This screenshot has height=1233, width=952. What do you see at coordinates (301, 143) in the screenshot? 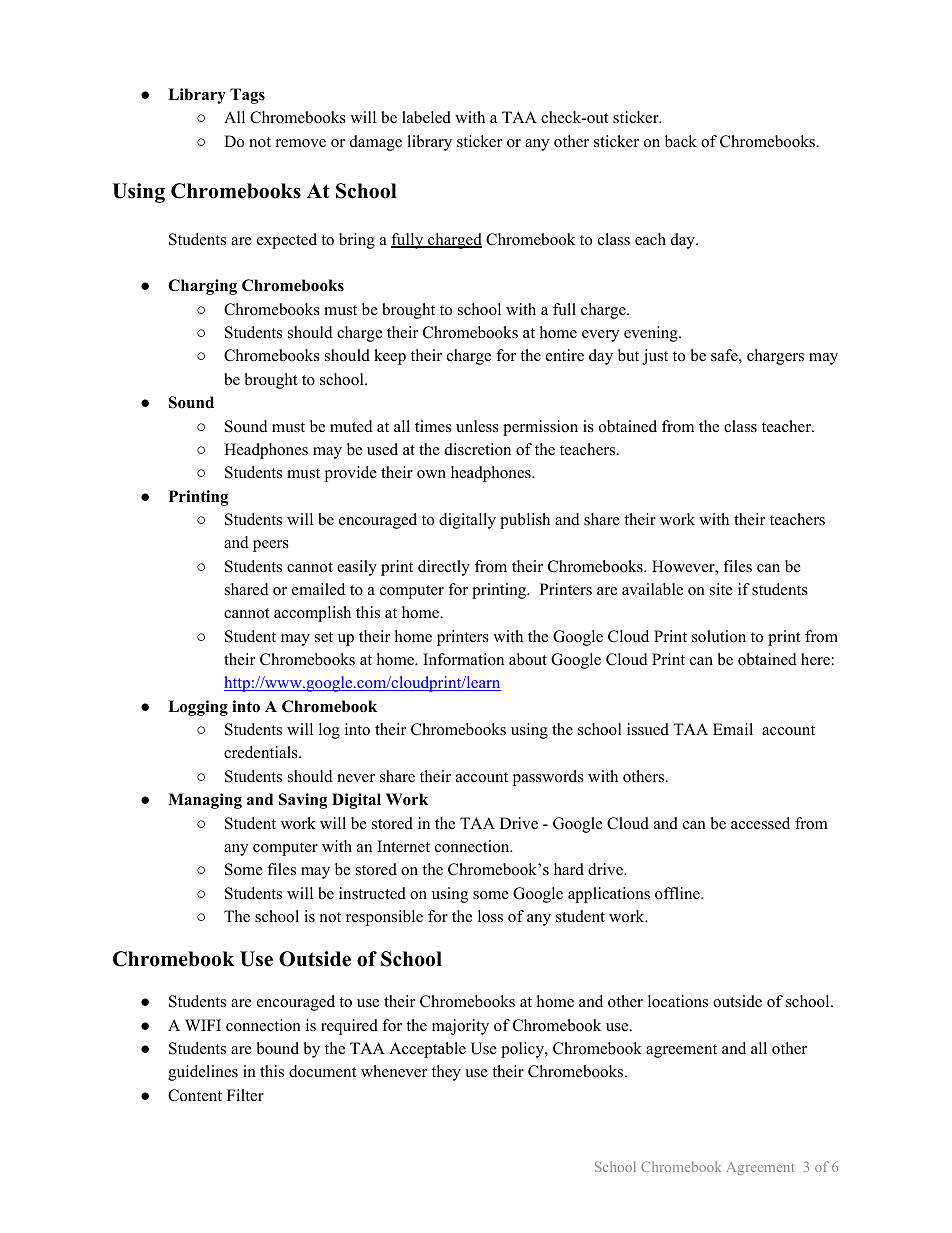
I see `remove` at bounding box center [301, 143].
